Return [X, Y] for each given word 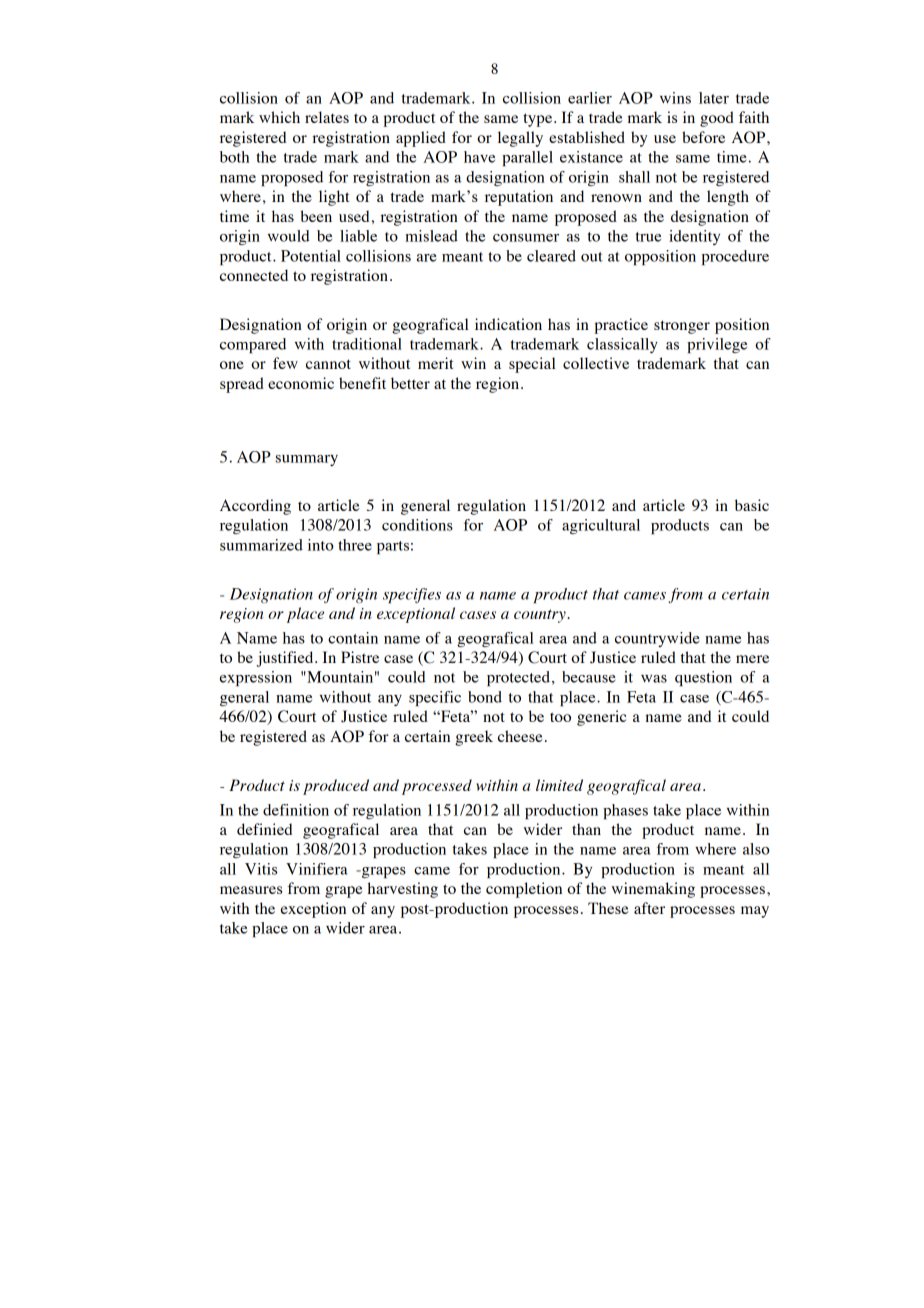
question [703, 678]
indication [508, 324]
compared [253, 345]
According [255, 507]
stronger [682, 327]
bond [485, 697]
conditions [417, 525]
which [279, 117]
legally [520, 139]
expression [256, 678]
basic [752, 505]
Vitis [261, 869]
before [703, 137]
